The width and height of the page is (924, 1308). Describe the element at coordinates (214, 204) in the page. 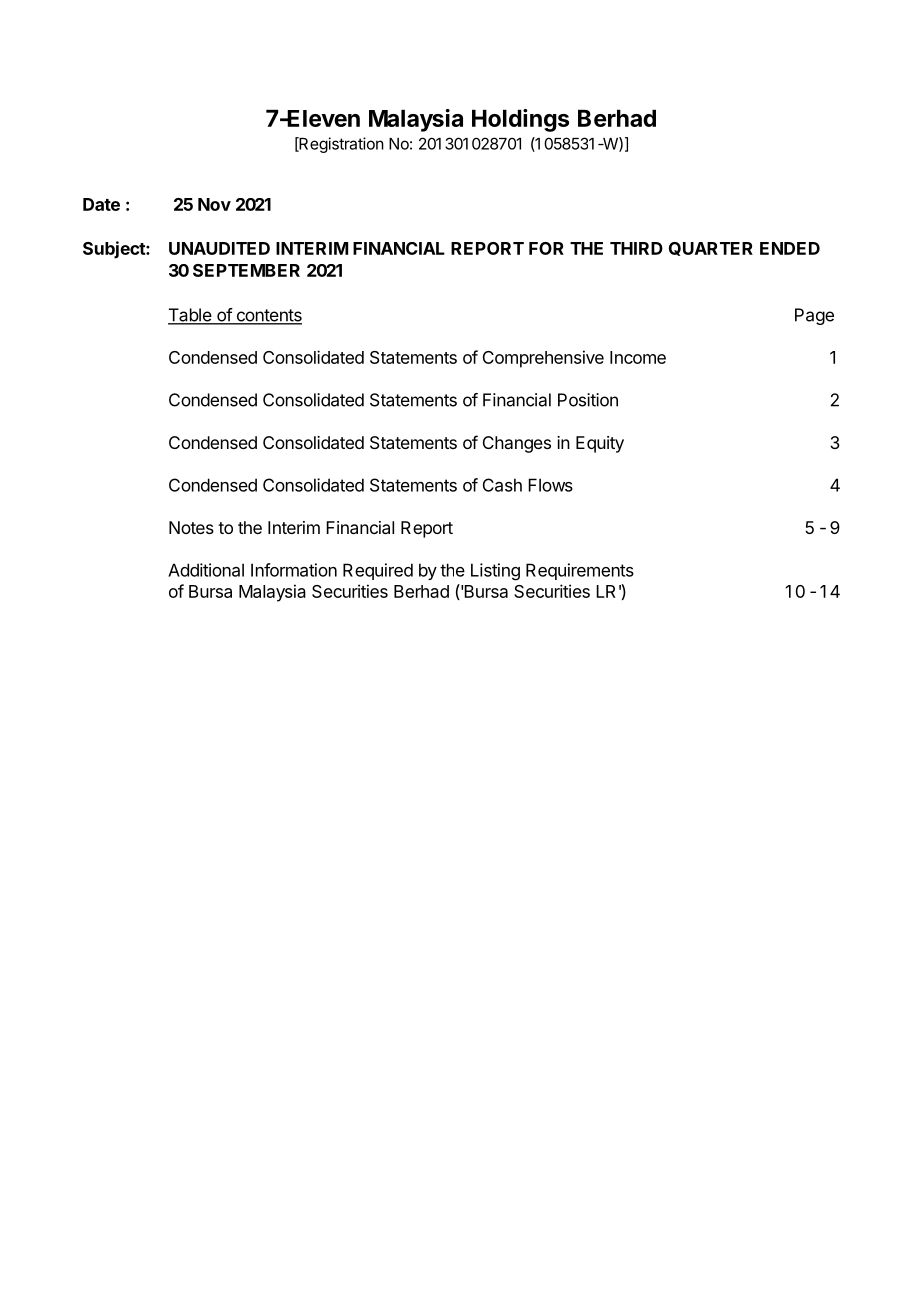

I see `Nov` at that location.
